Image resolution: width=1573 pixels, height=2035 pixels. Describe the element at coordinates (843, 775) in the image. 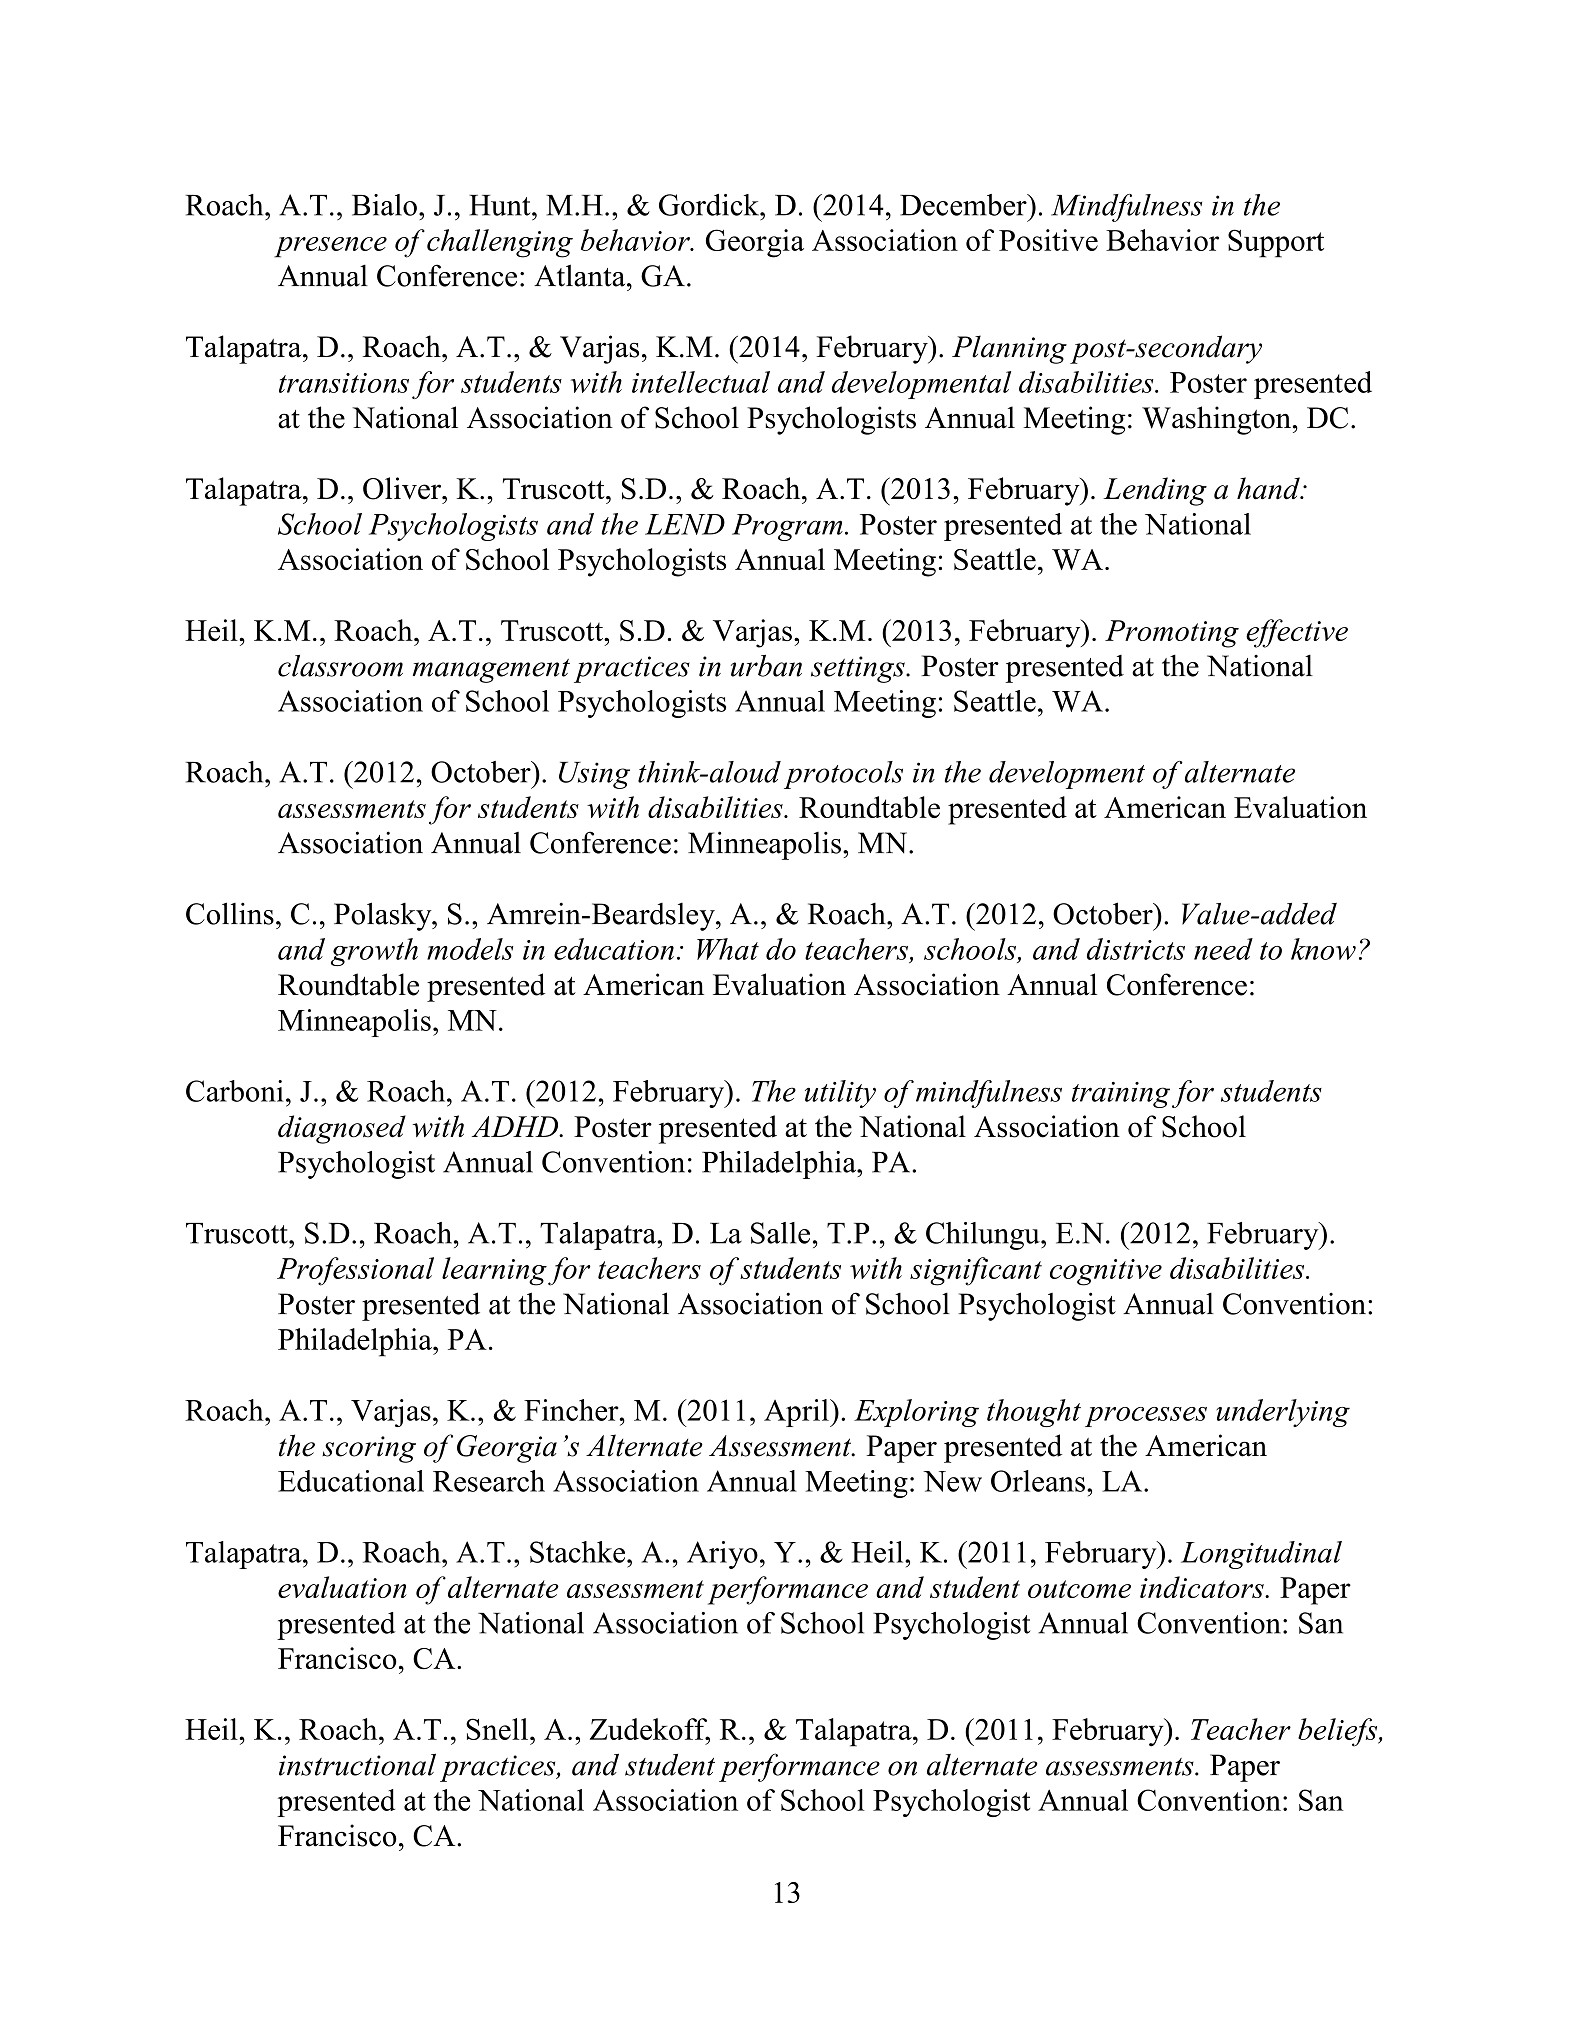

I see `protocols` at that location.
